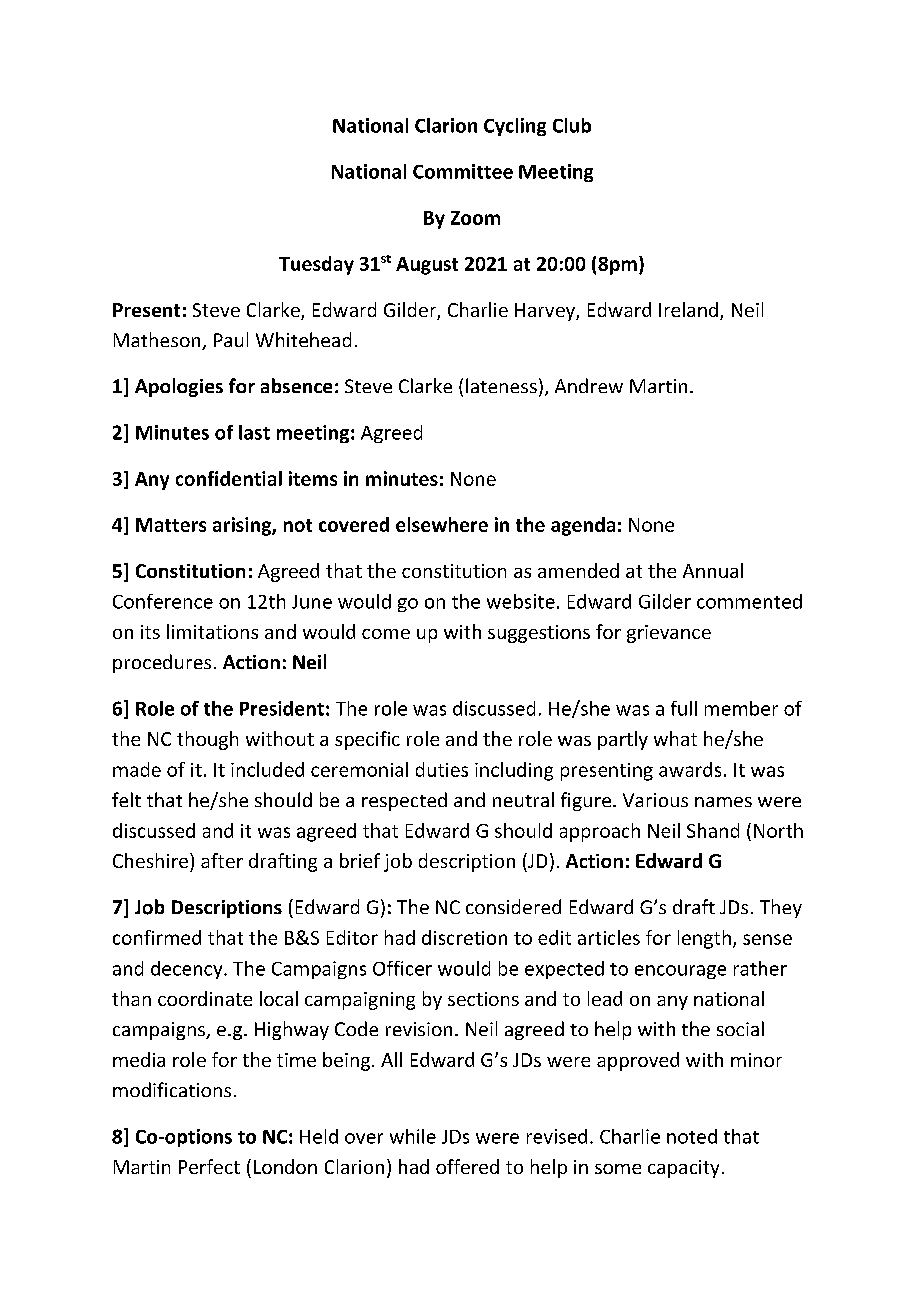 The height and width of the page is (1308, 924). I want to click on elsewhere, so click(442, 524).
